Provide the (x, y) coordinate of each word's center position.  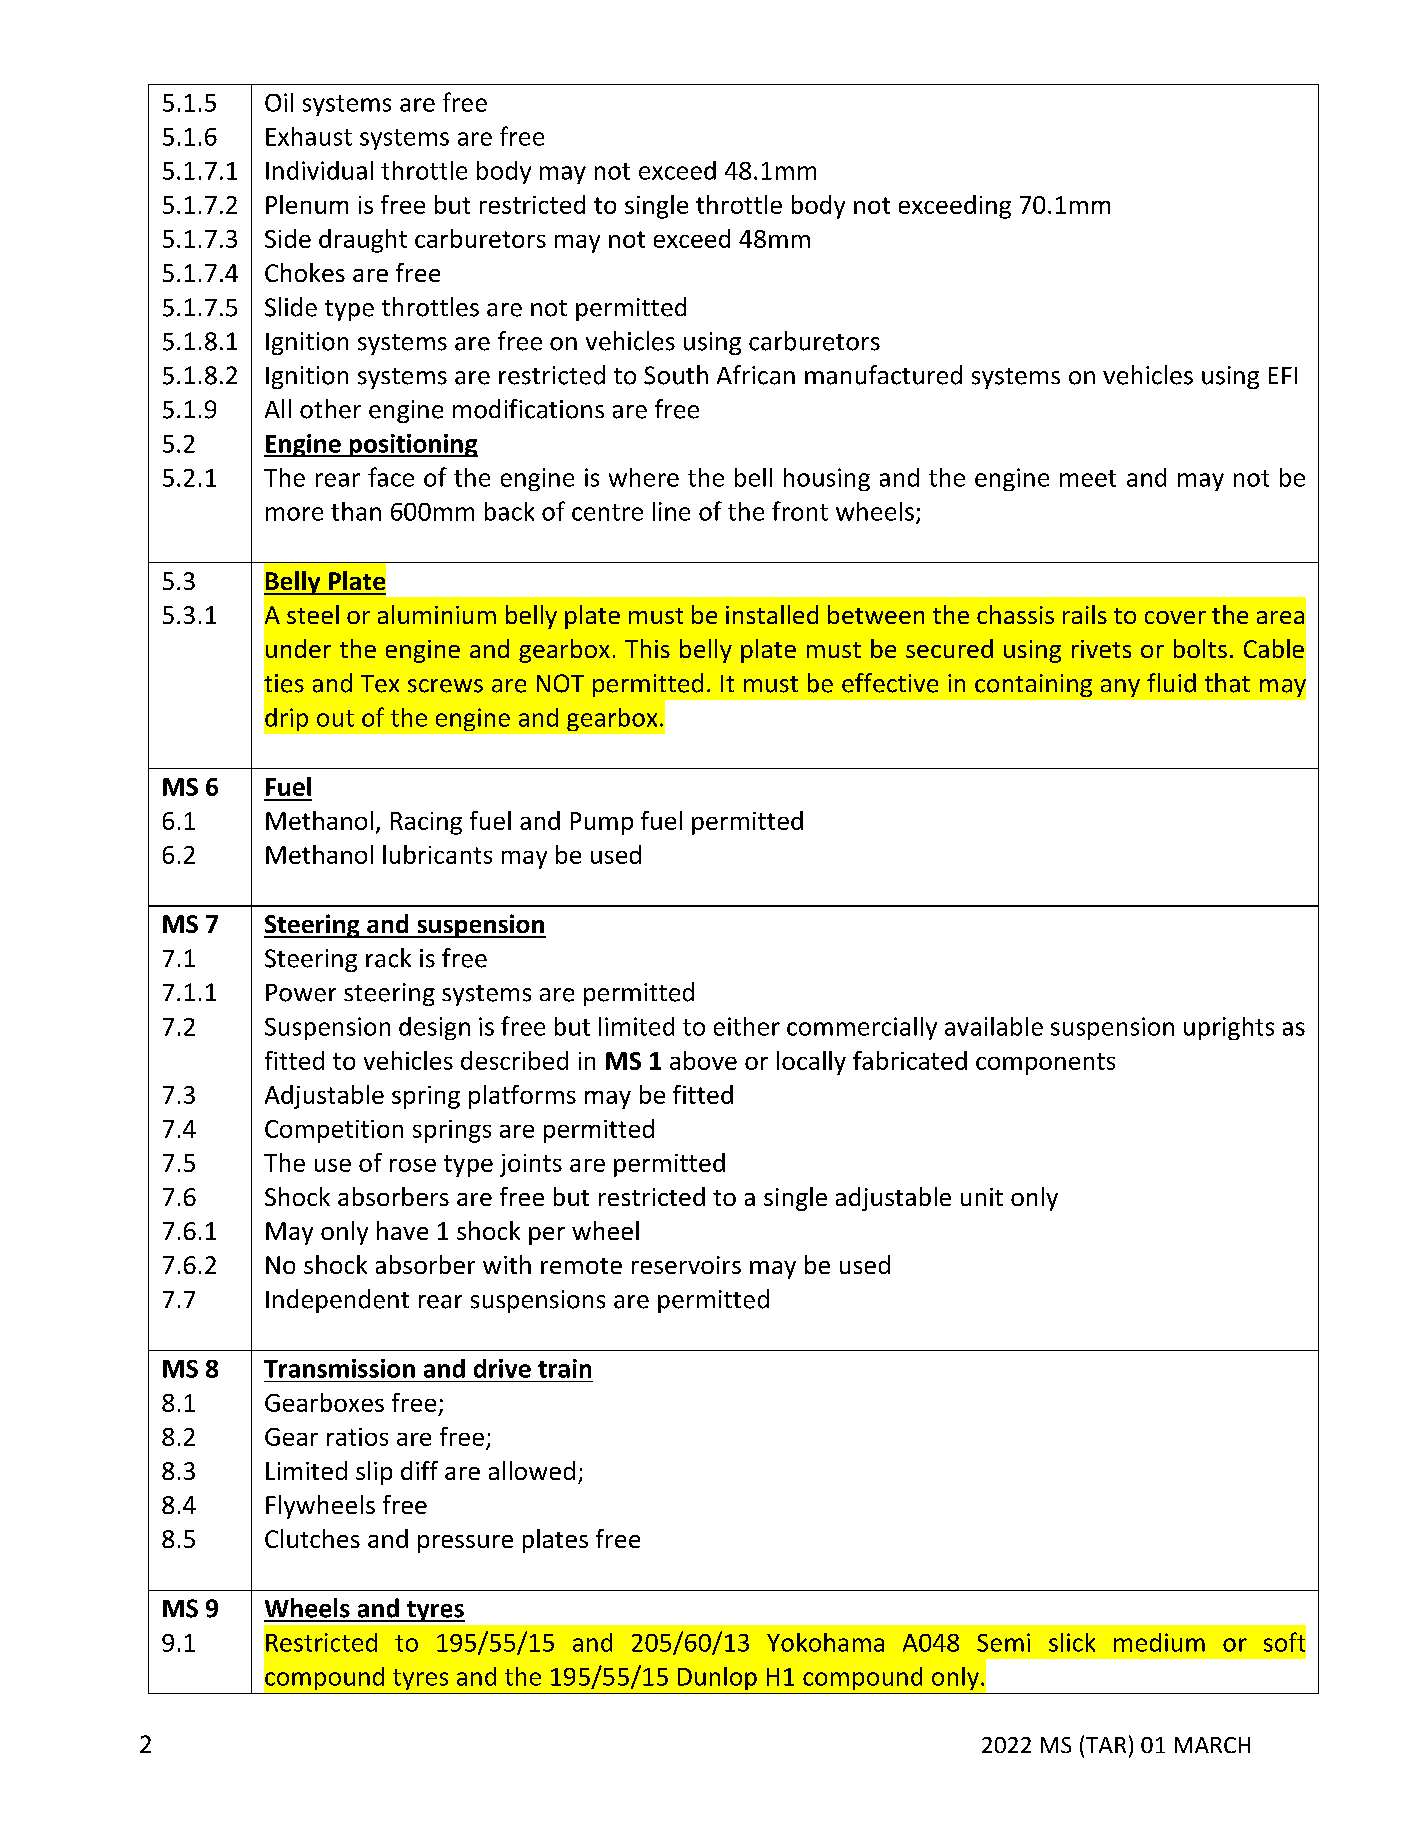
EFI (1283, 375)
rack (388, 958)
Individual (319, 170)
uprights (1229, 1028)
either (747, 1026)
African (756, 375)
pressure (465, 1544)
